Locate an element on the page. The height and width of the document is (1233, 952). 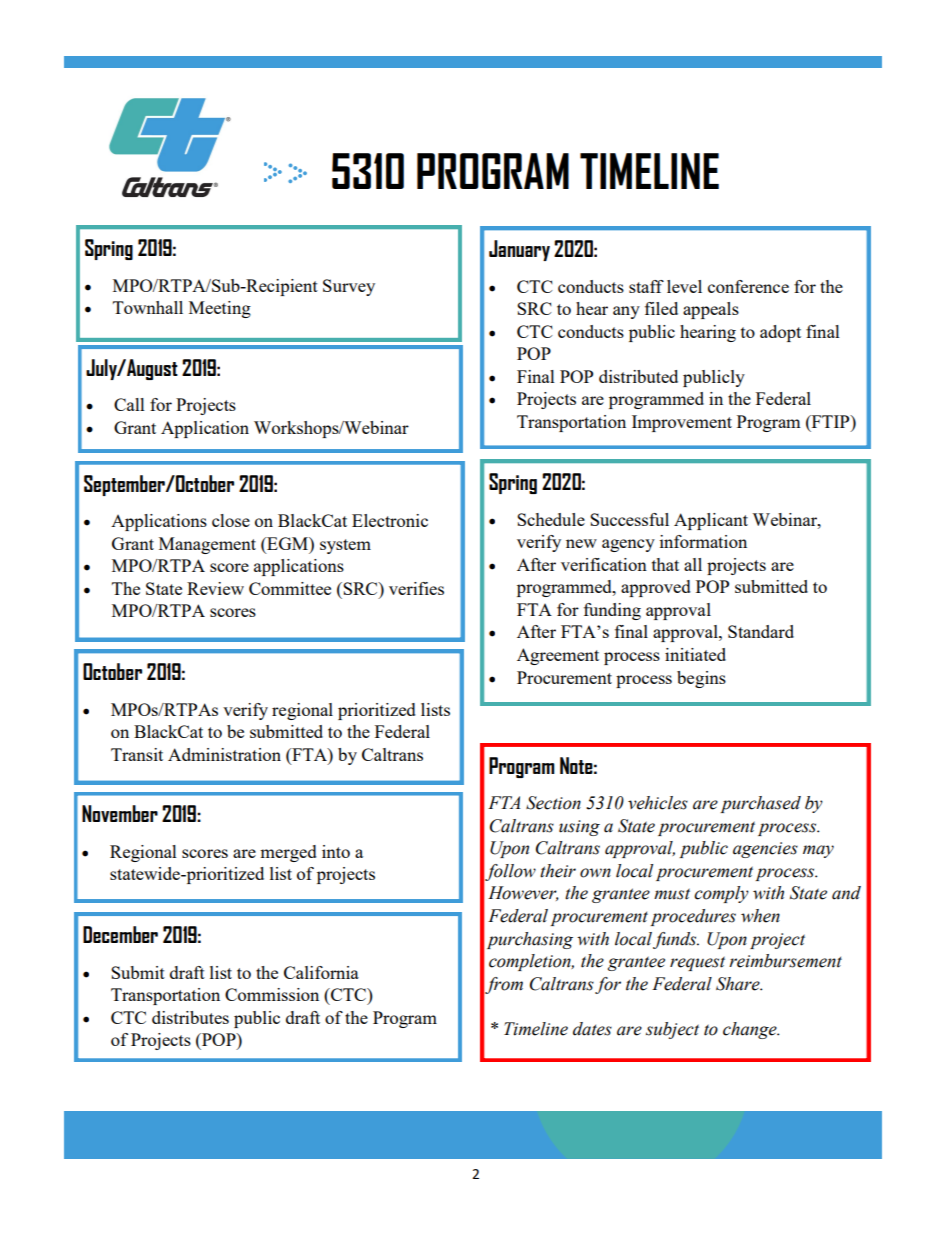
Meeting is located at coordinates (220, 309).
